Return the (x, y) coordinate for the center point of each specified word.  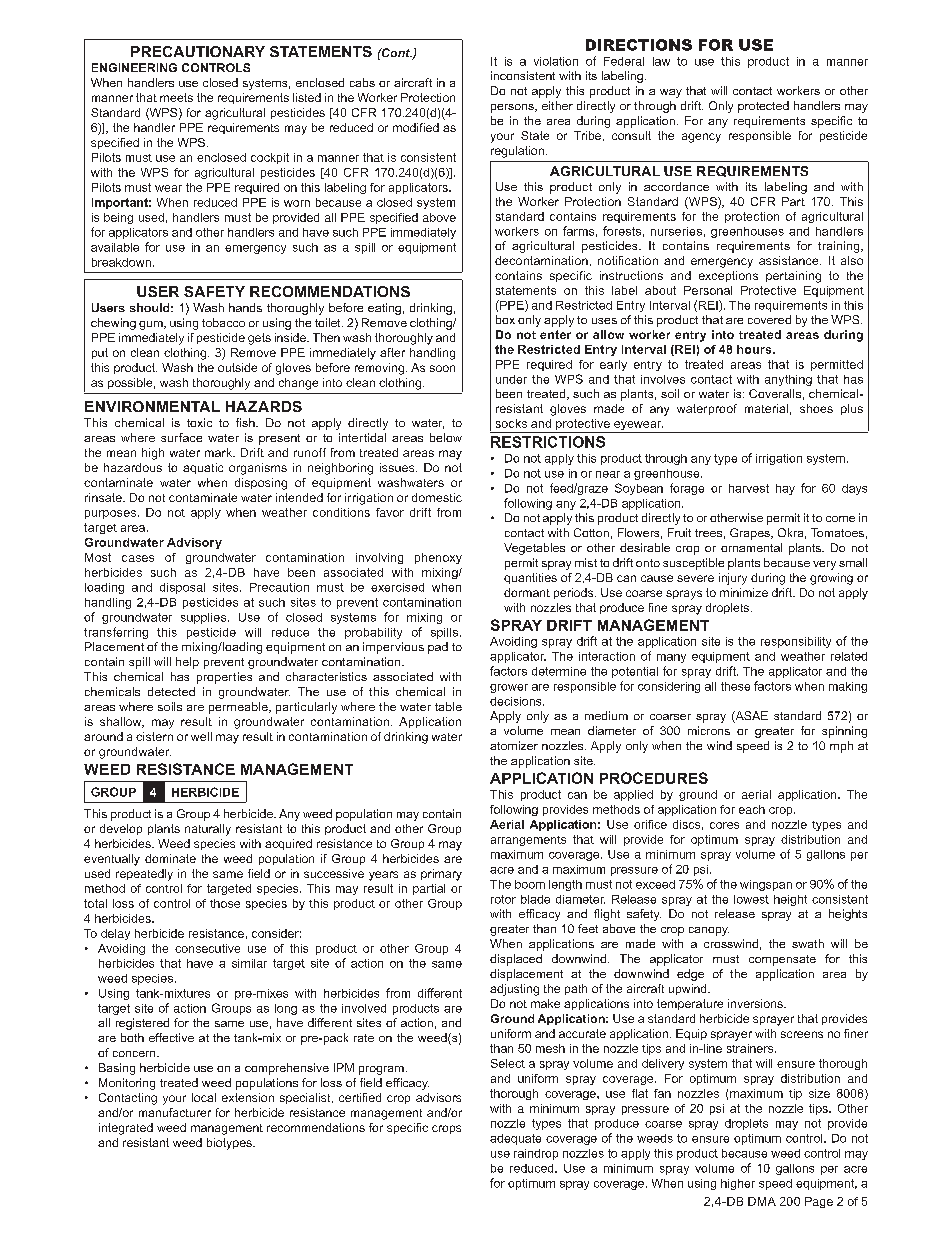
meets (176, 97)
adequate (515, 1139)
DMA (762, 1201)
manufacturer (175, 1112)
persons (513, 108)
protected (763, 107)
